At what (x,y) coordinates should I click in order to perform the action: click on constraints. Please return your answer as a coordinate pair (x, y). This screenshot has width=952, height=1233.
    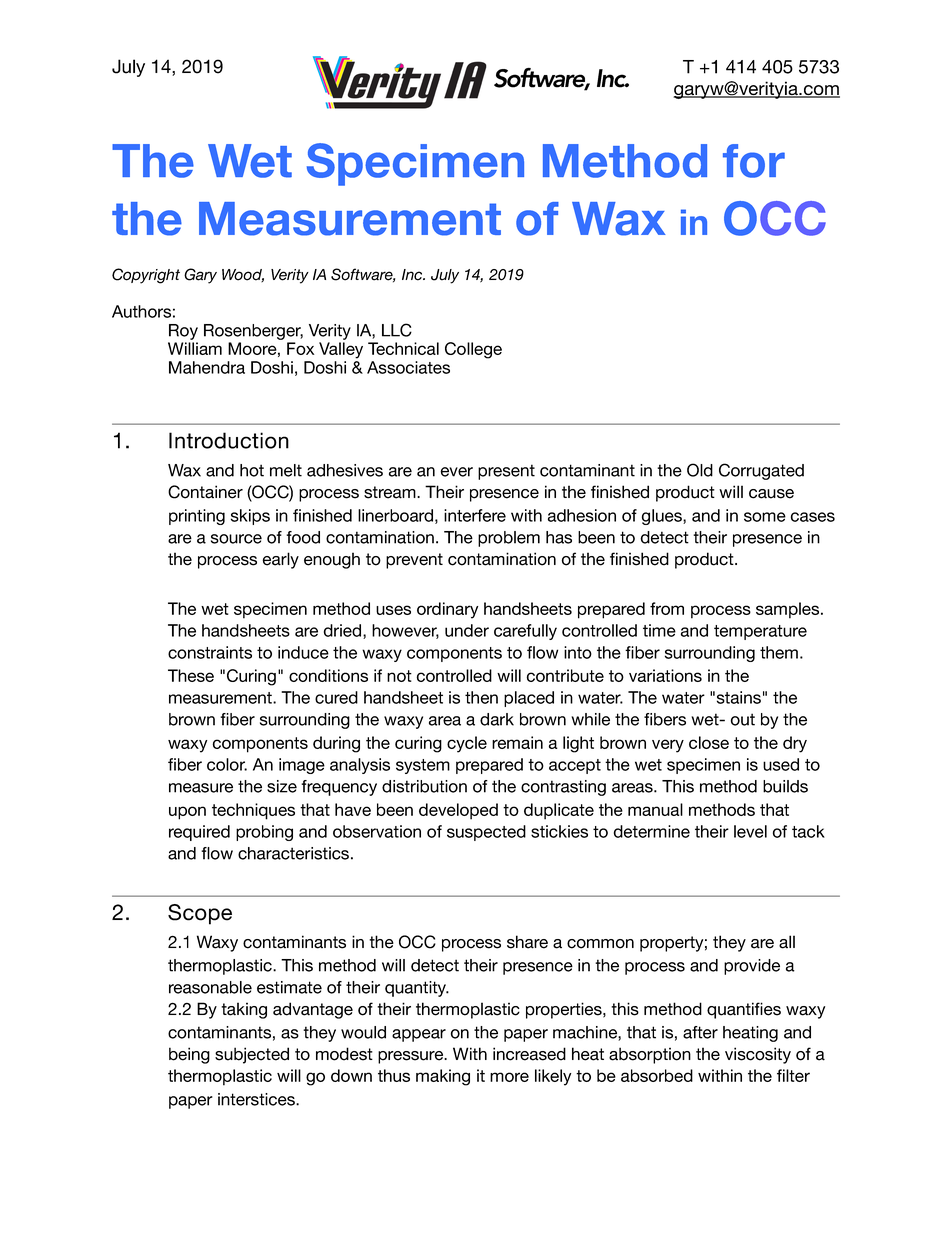
    Looking at the image, I should click on (210, 652).
